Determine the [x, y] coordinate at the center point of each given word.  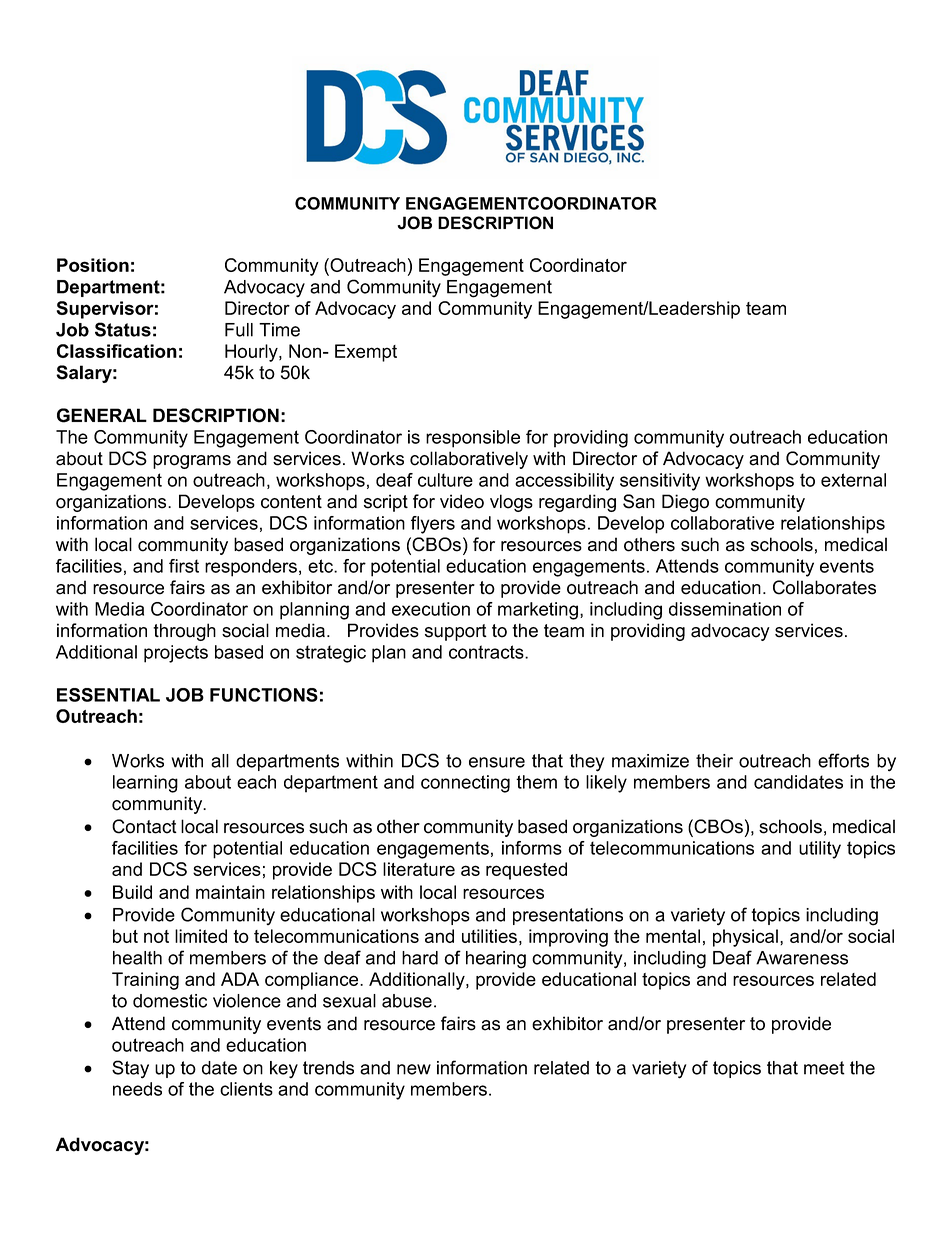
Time [279, 330]
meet [824, 1068]
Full [239, 330]
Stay [130, 1069]
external [853, 480]
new [414, 1069]
